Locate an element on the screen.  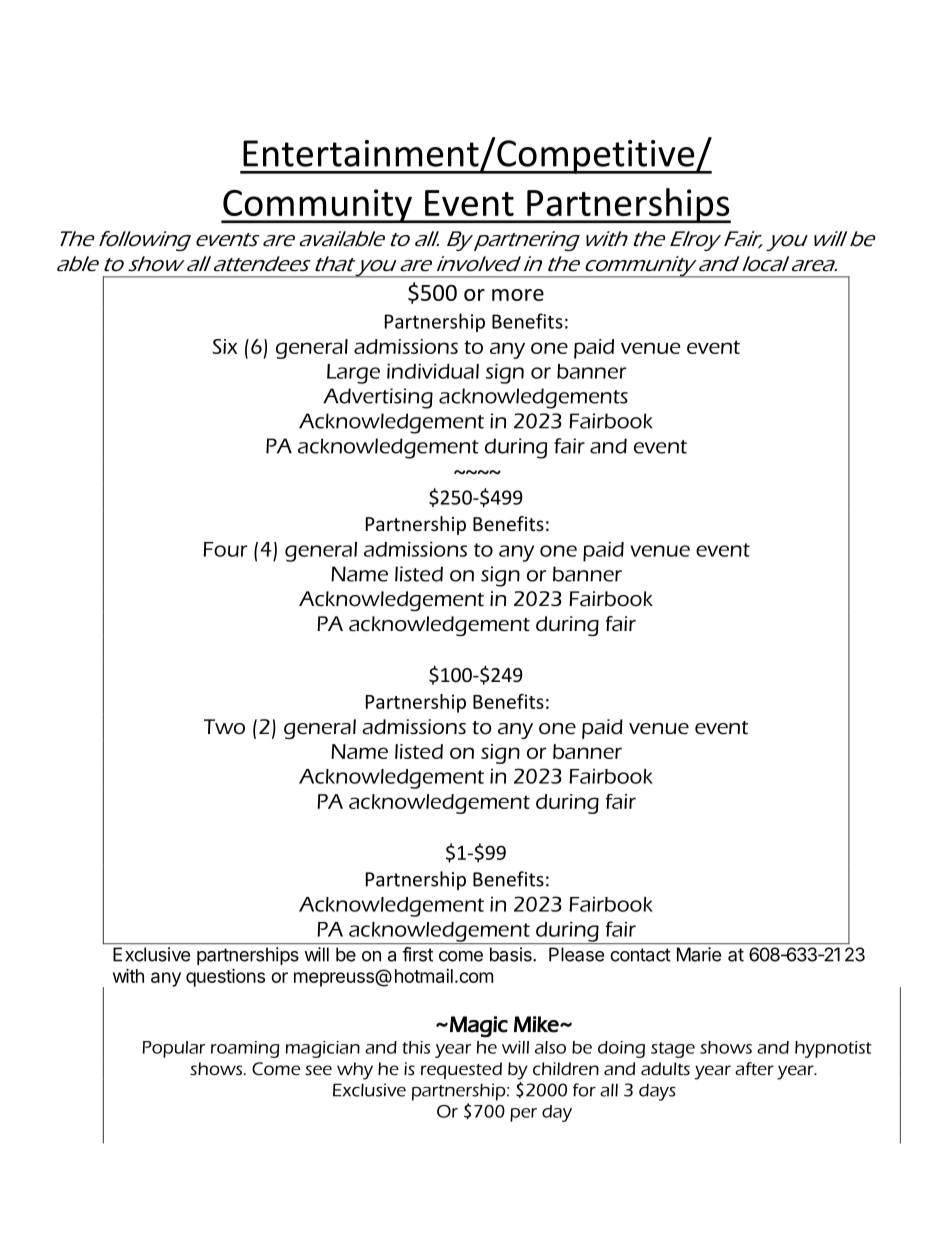
per is located at coordinates (523, 1115).
